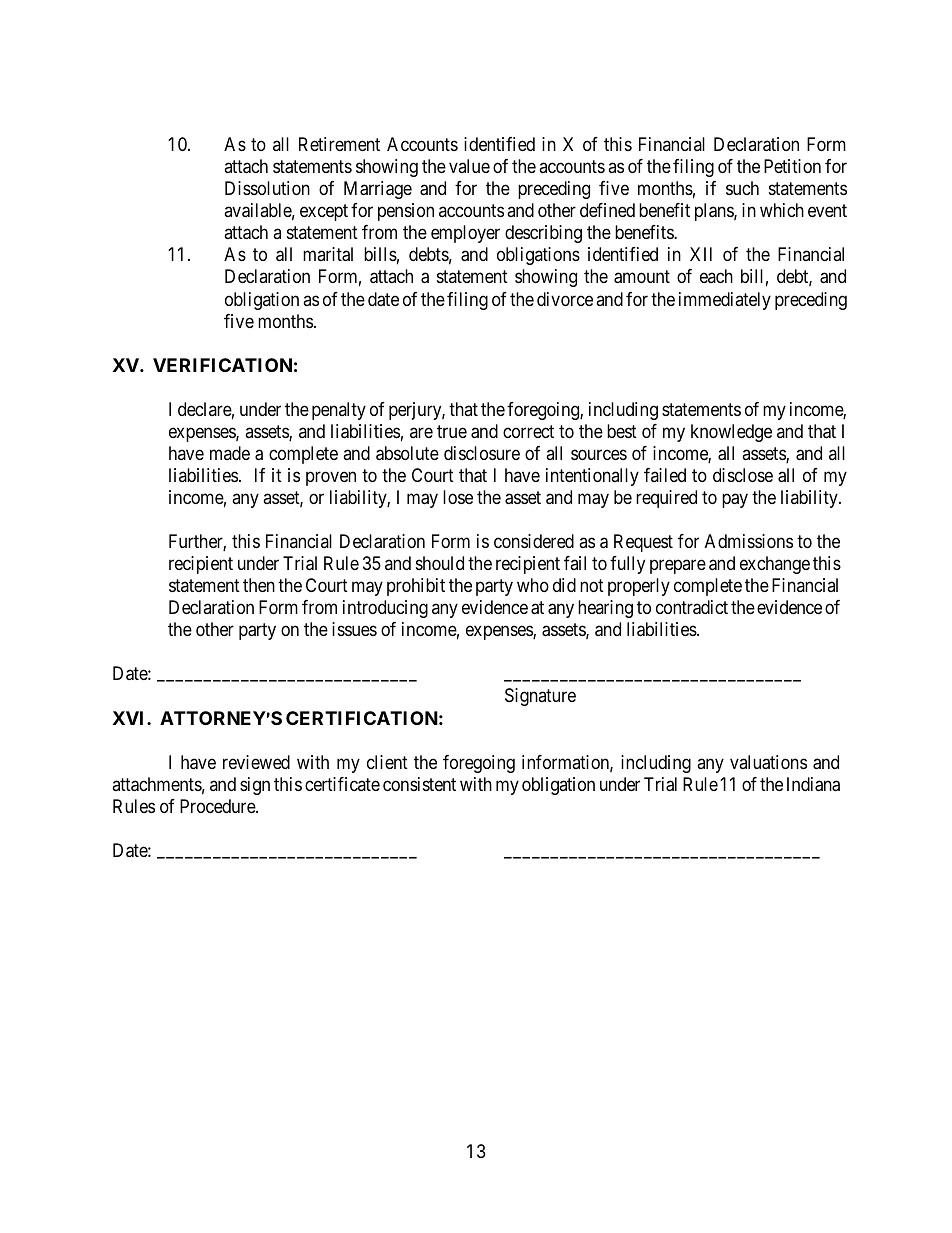 This document has height=1233, width=952. What do you see at coordinates (218, 806) in the document?
I see `Procedure` at bounding box center [218, 806].
